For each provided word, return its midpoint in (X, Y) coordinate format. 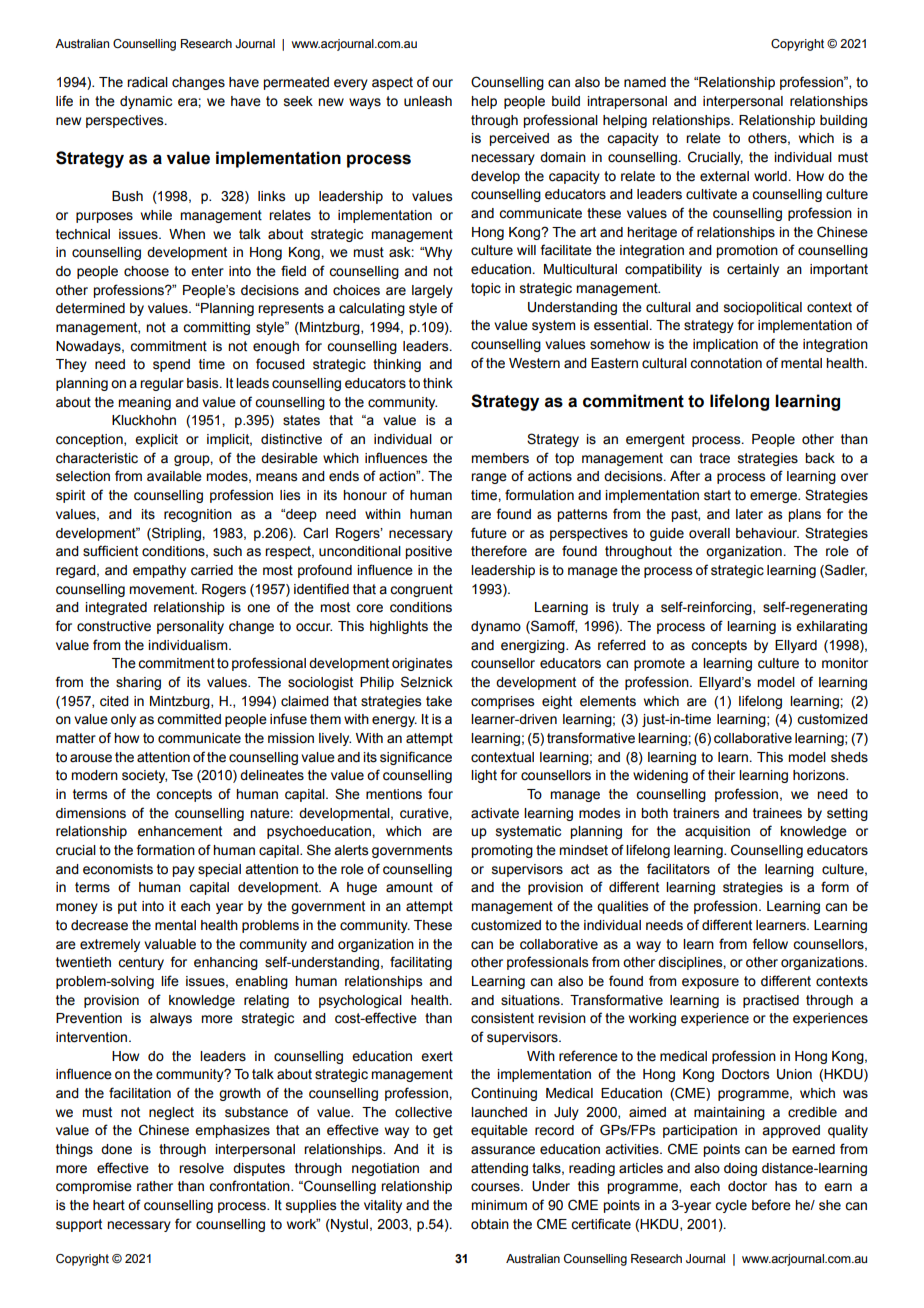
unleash (428, 101)
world (770, 176)
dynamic (146, 102)
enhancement (180, 831)
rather (155, 1186)
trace (714, 458)
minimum (499, 1205)
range (489, 478)
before (771, 1205)
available (174, 476)
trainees (777, 813)
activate (495, 813)
